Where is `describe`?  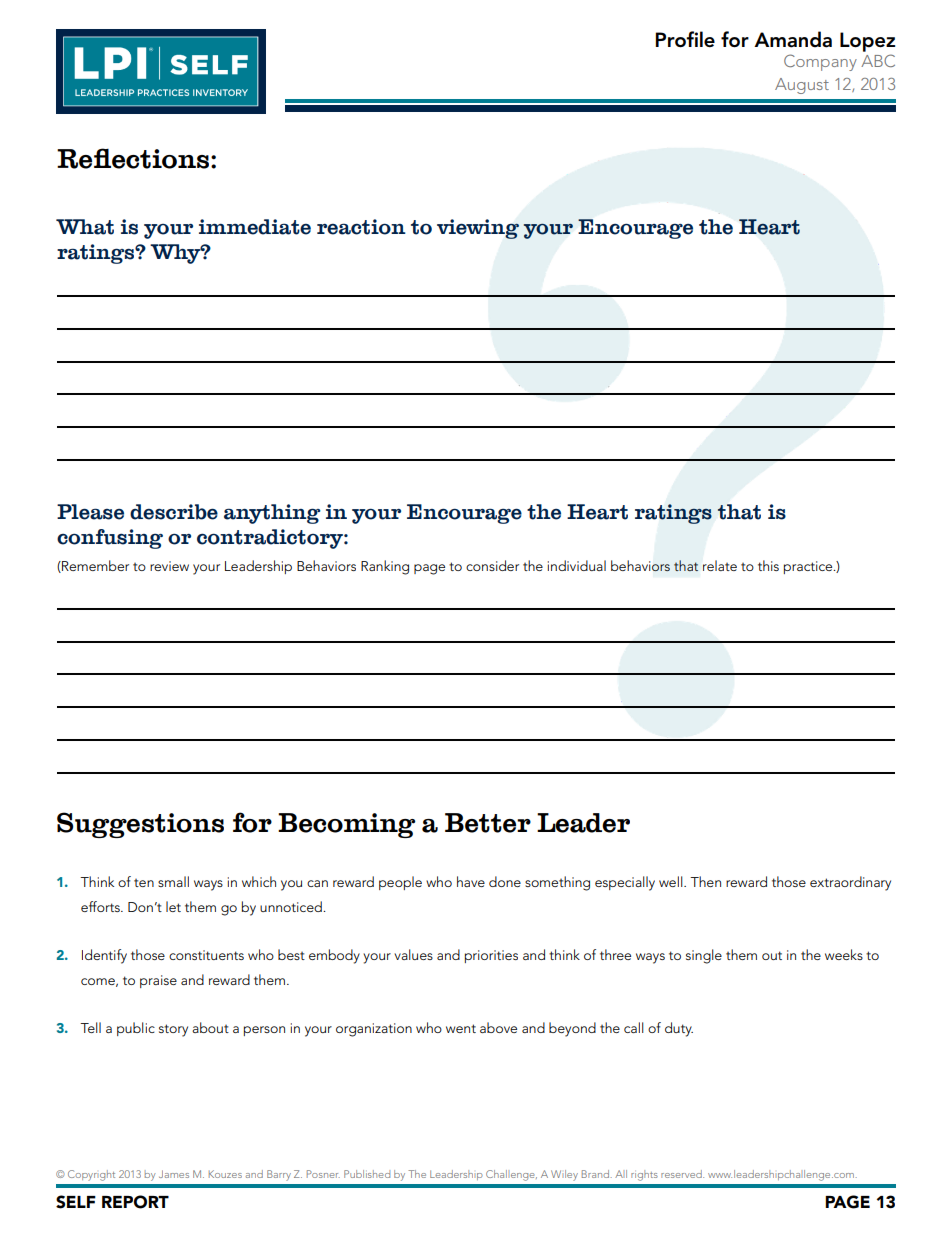 describe is located at coordinates (174, 512).
